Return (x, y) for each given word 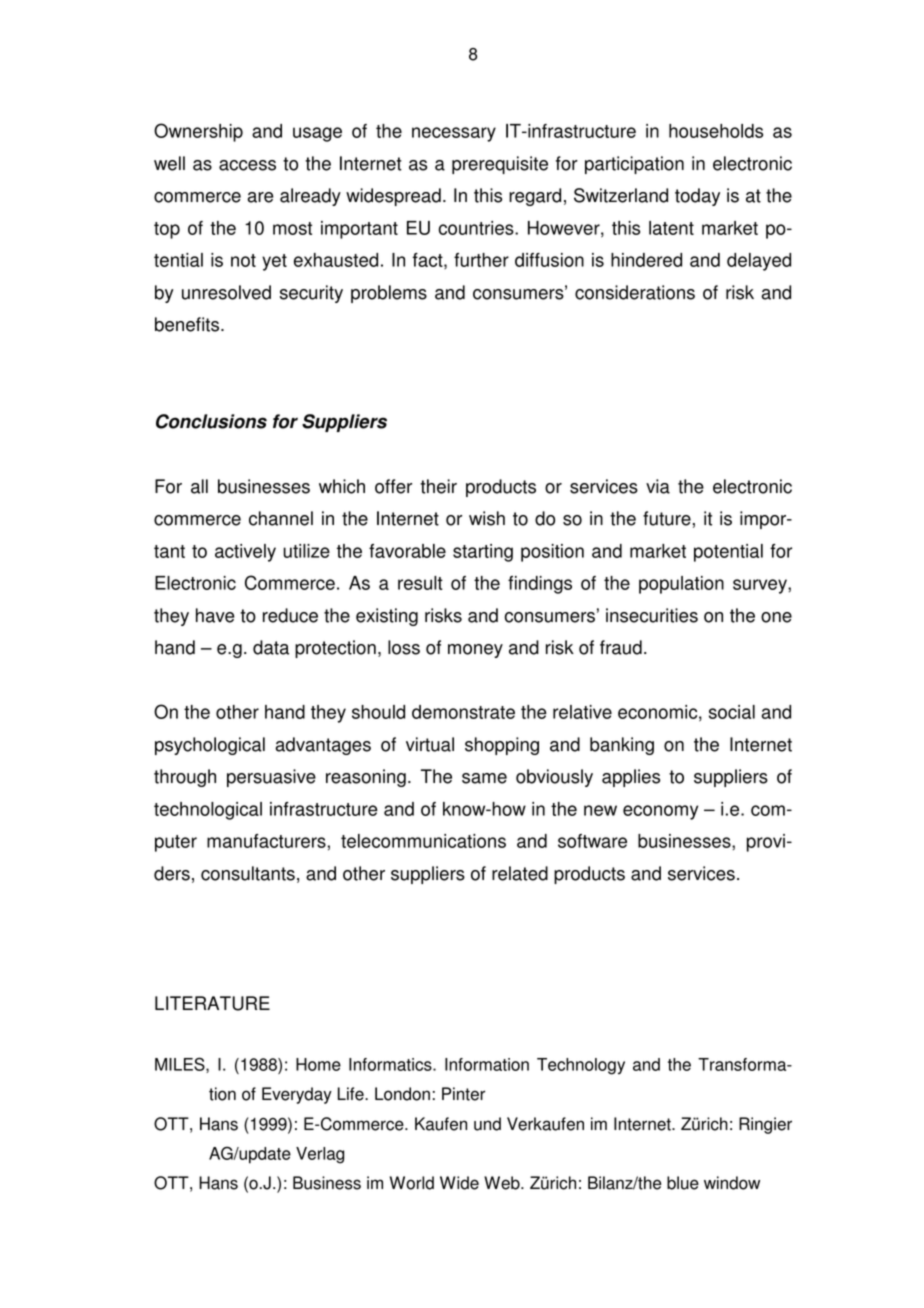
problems (389, 294)
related (520, 873)
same (484, 778)
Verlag (320, 1155)
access (247, 165)
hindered (646, 260)
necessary (454, 134)
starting (483, 553)
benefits (188, 324)
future (667, 518)
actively (245, 553)
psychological (210, 746)
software (592, 841)
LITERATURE (212, 1003)
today (697, 197)
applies (631, 778)
